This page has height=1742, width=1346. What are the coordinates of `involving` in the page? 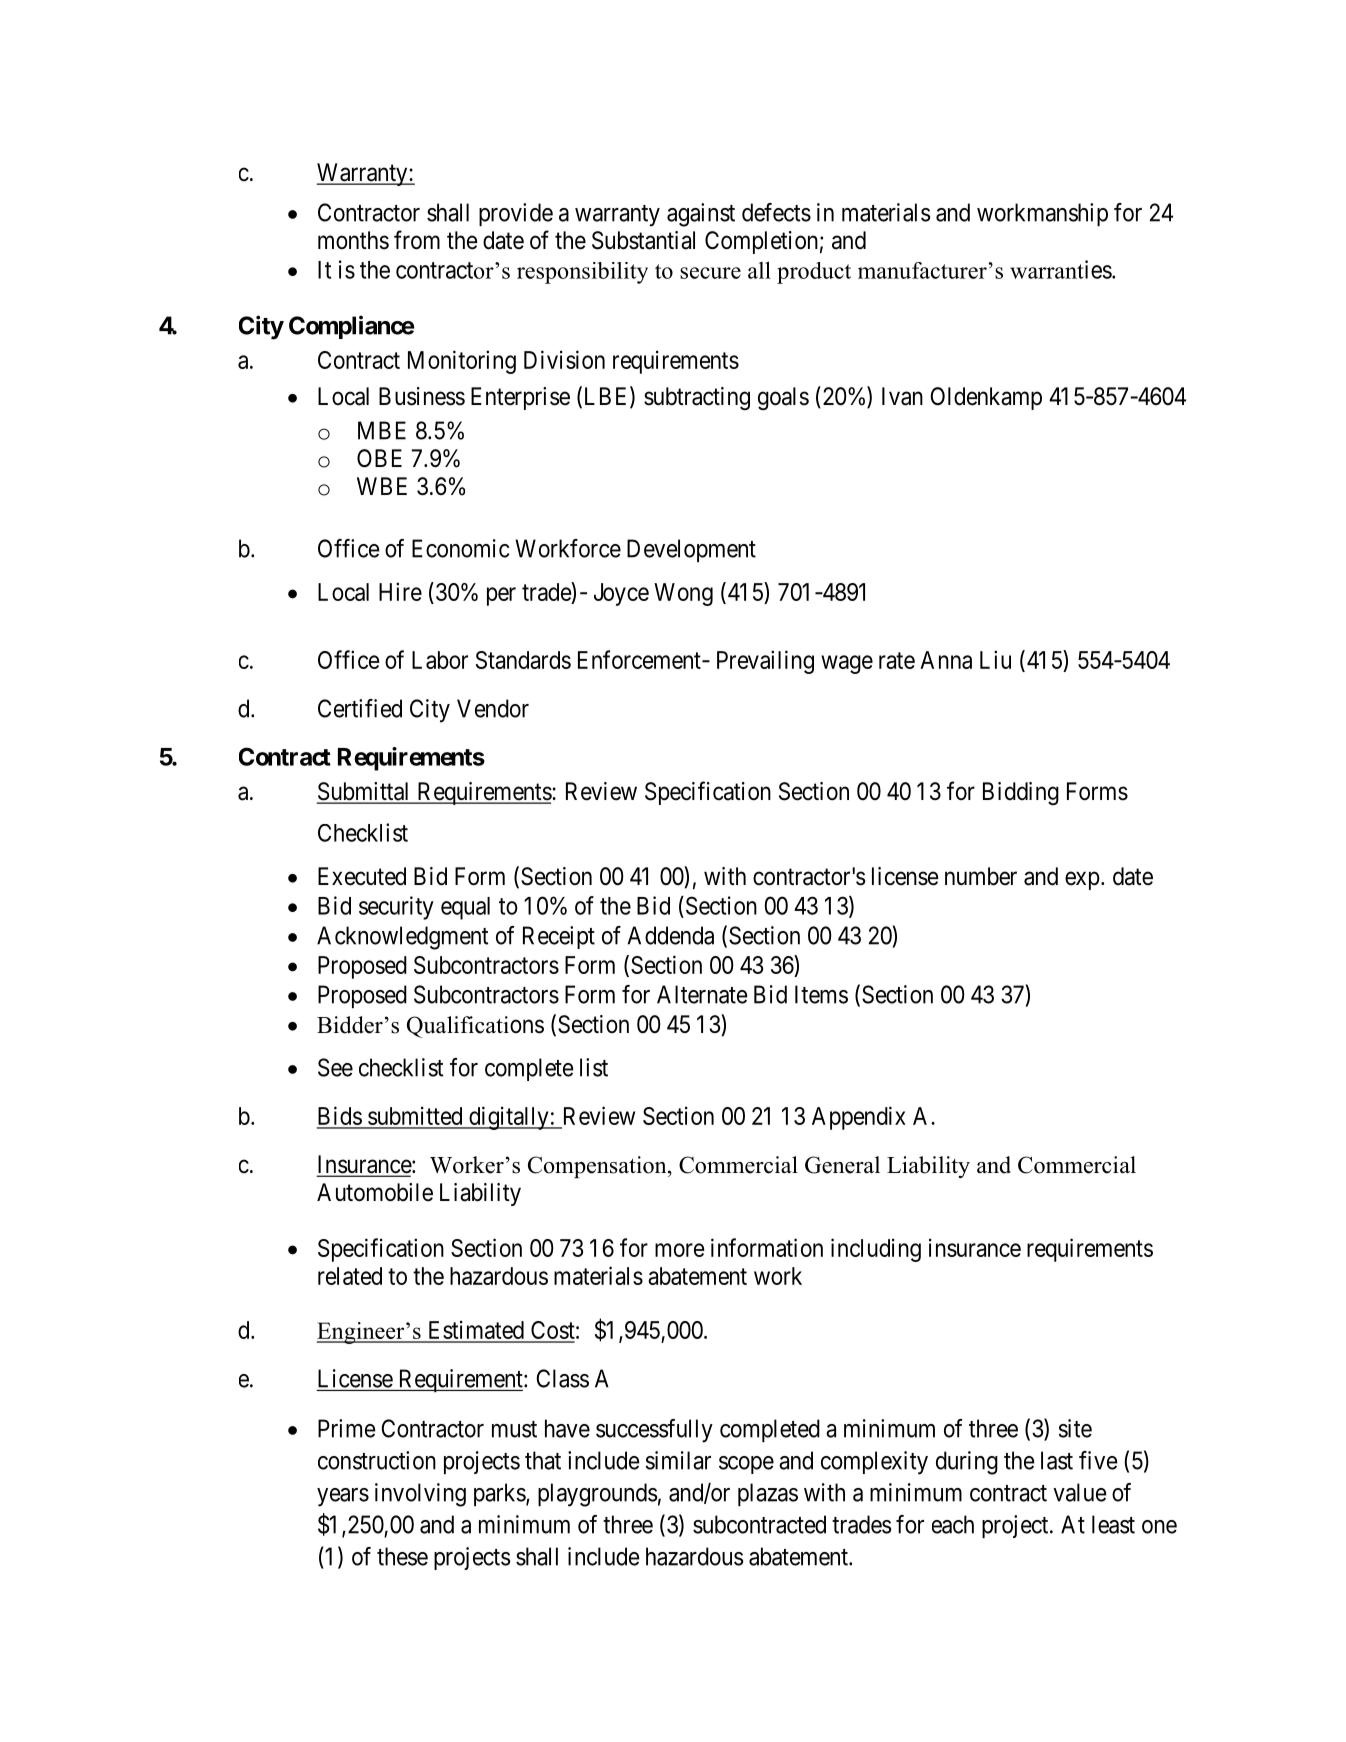 It's located at (420, 1495).
